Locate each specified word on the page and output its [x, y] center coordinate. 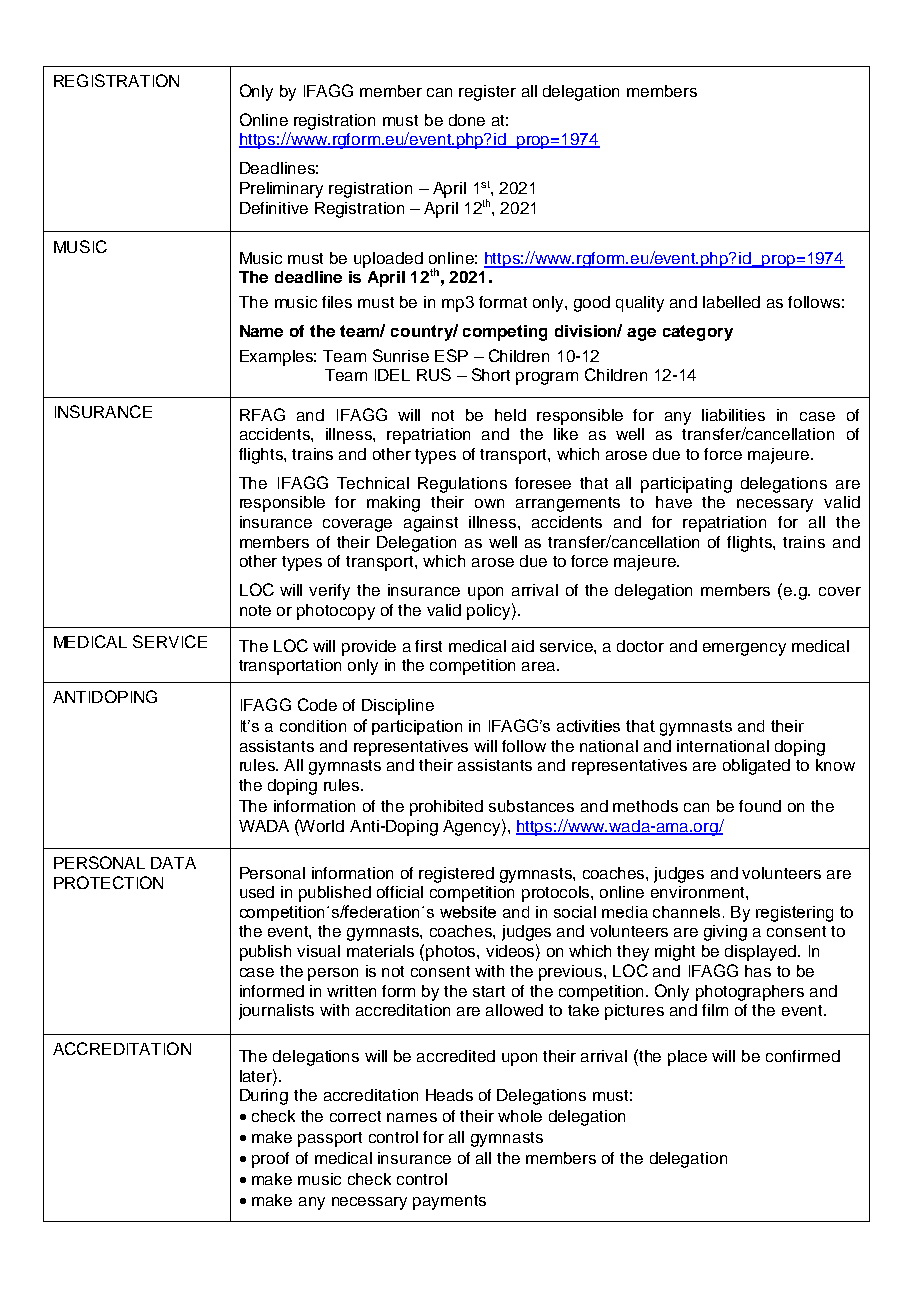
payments [449, 1202]
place [687, 1058]
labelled [731, 302]
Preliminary [281, 190]
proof [270, 1160]
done [467, 120]
